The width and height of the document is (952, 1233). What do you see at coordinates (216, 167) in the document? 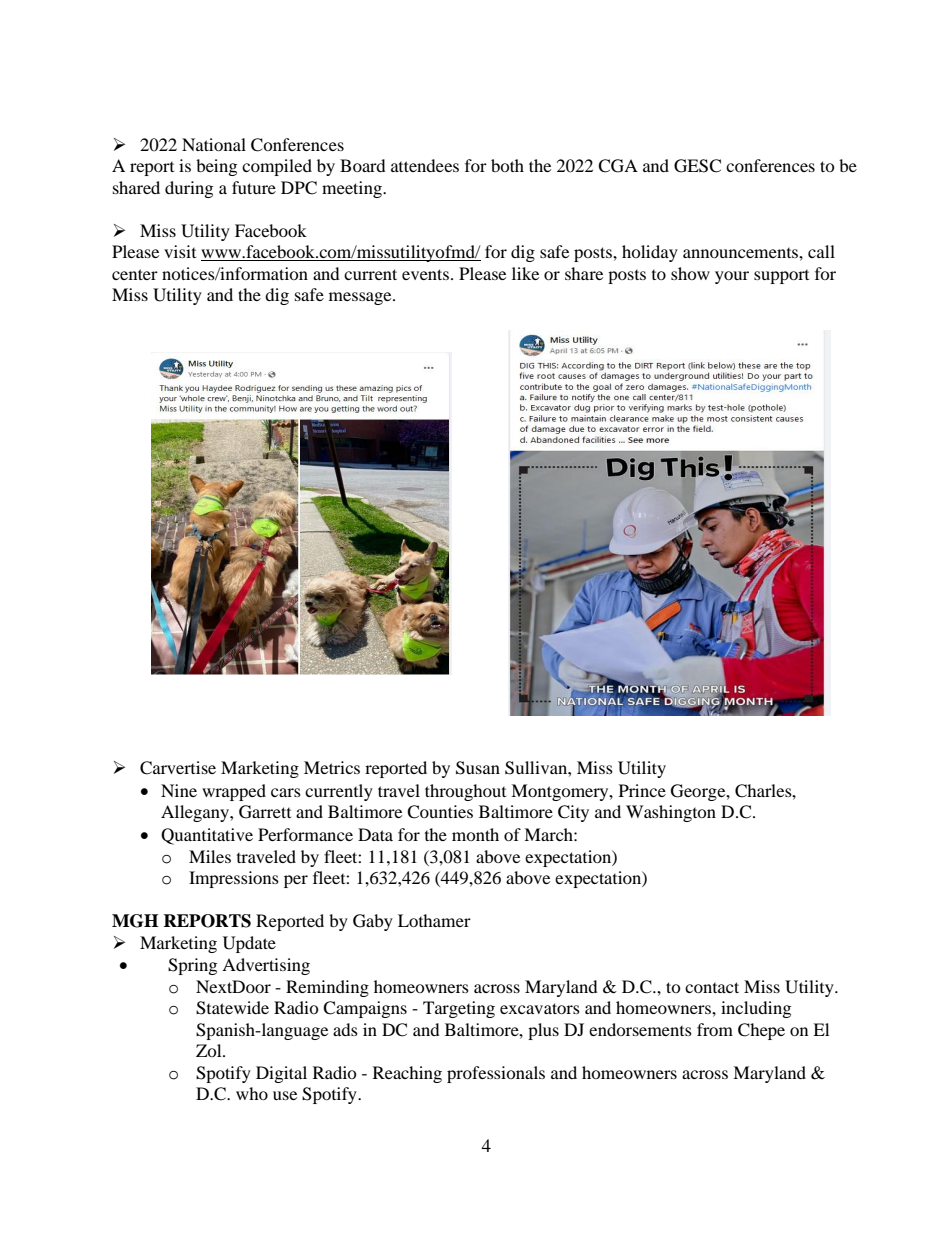
I see `being` at bounding box center [216, 167].
